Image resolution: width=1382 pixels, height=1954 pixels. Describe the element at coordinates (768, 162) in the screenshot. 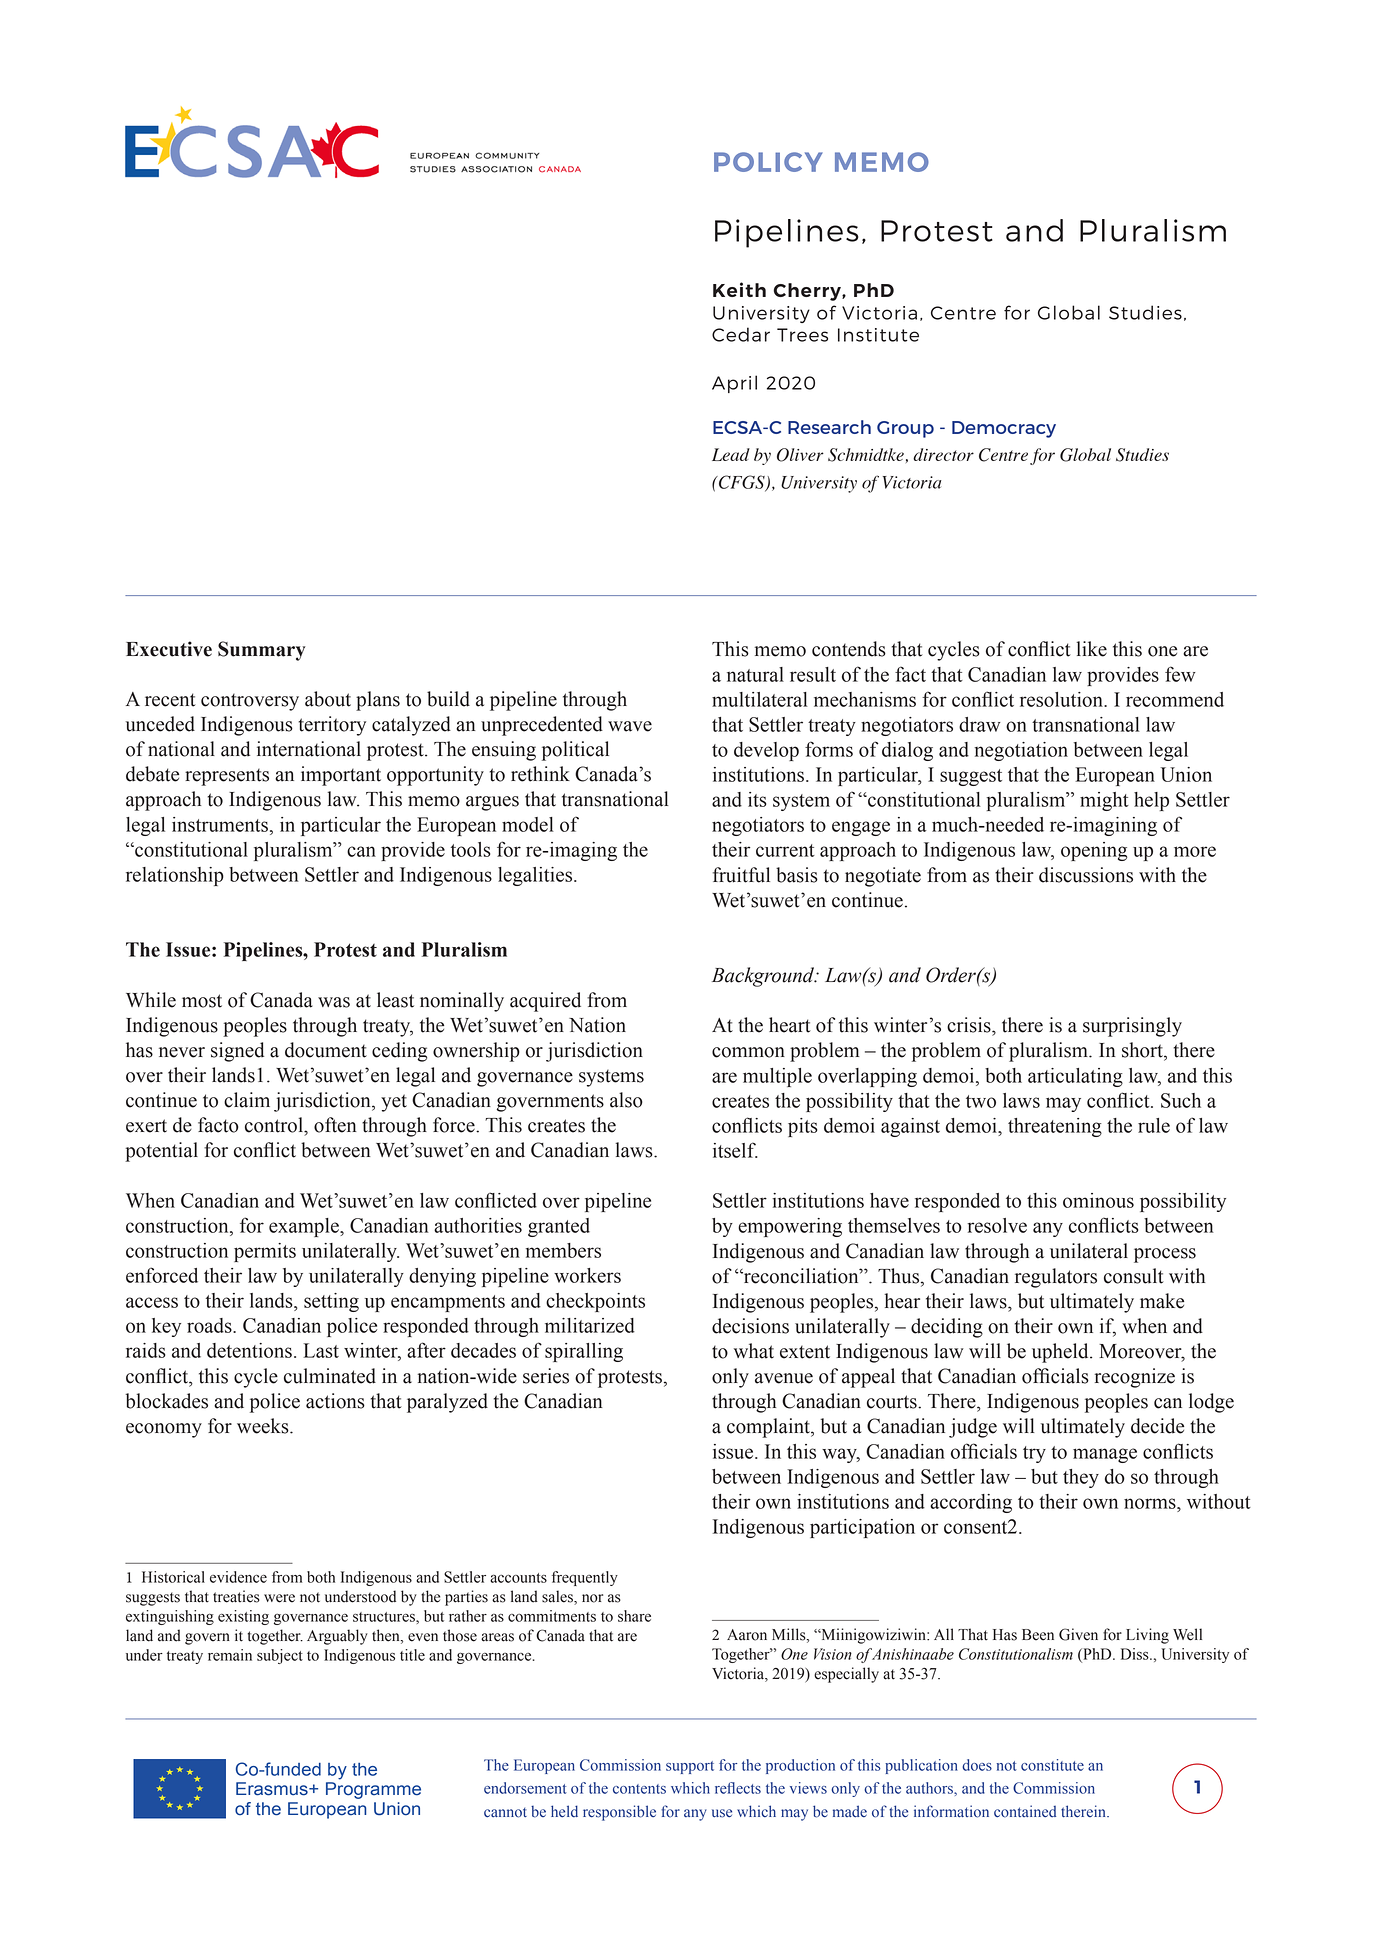

I see `POLICY` at that location.
